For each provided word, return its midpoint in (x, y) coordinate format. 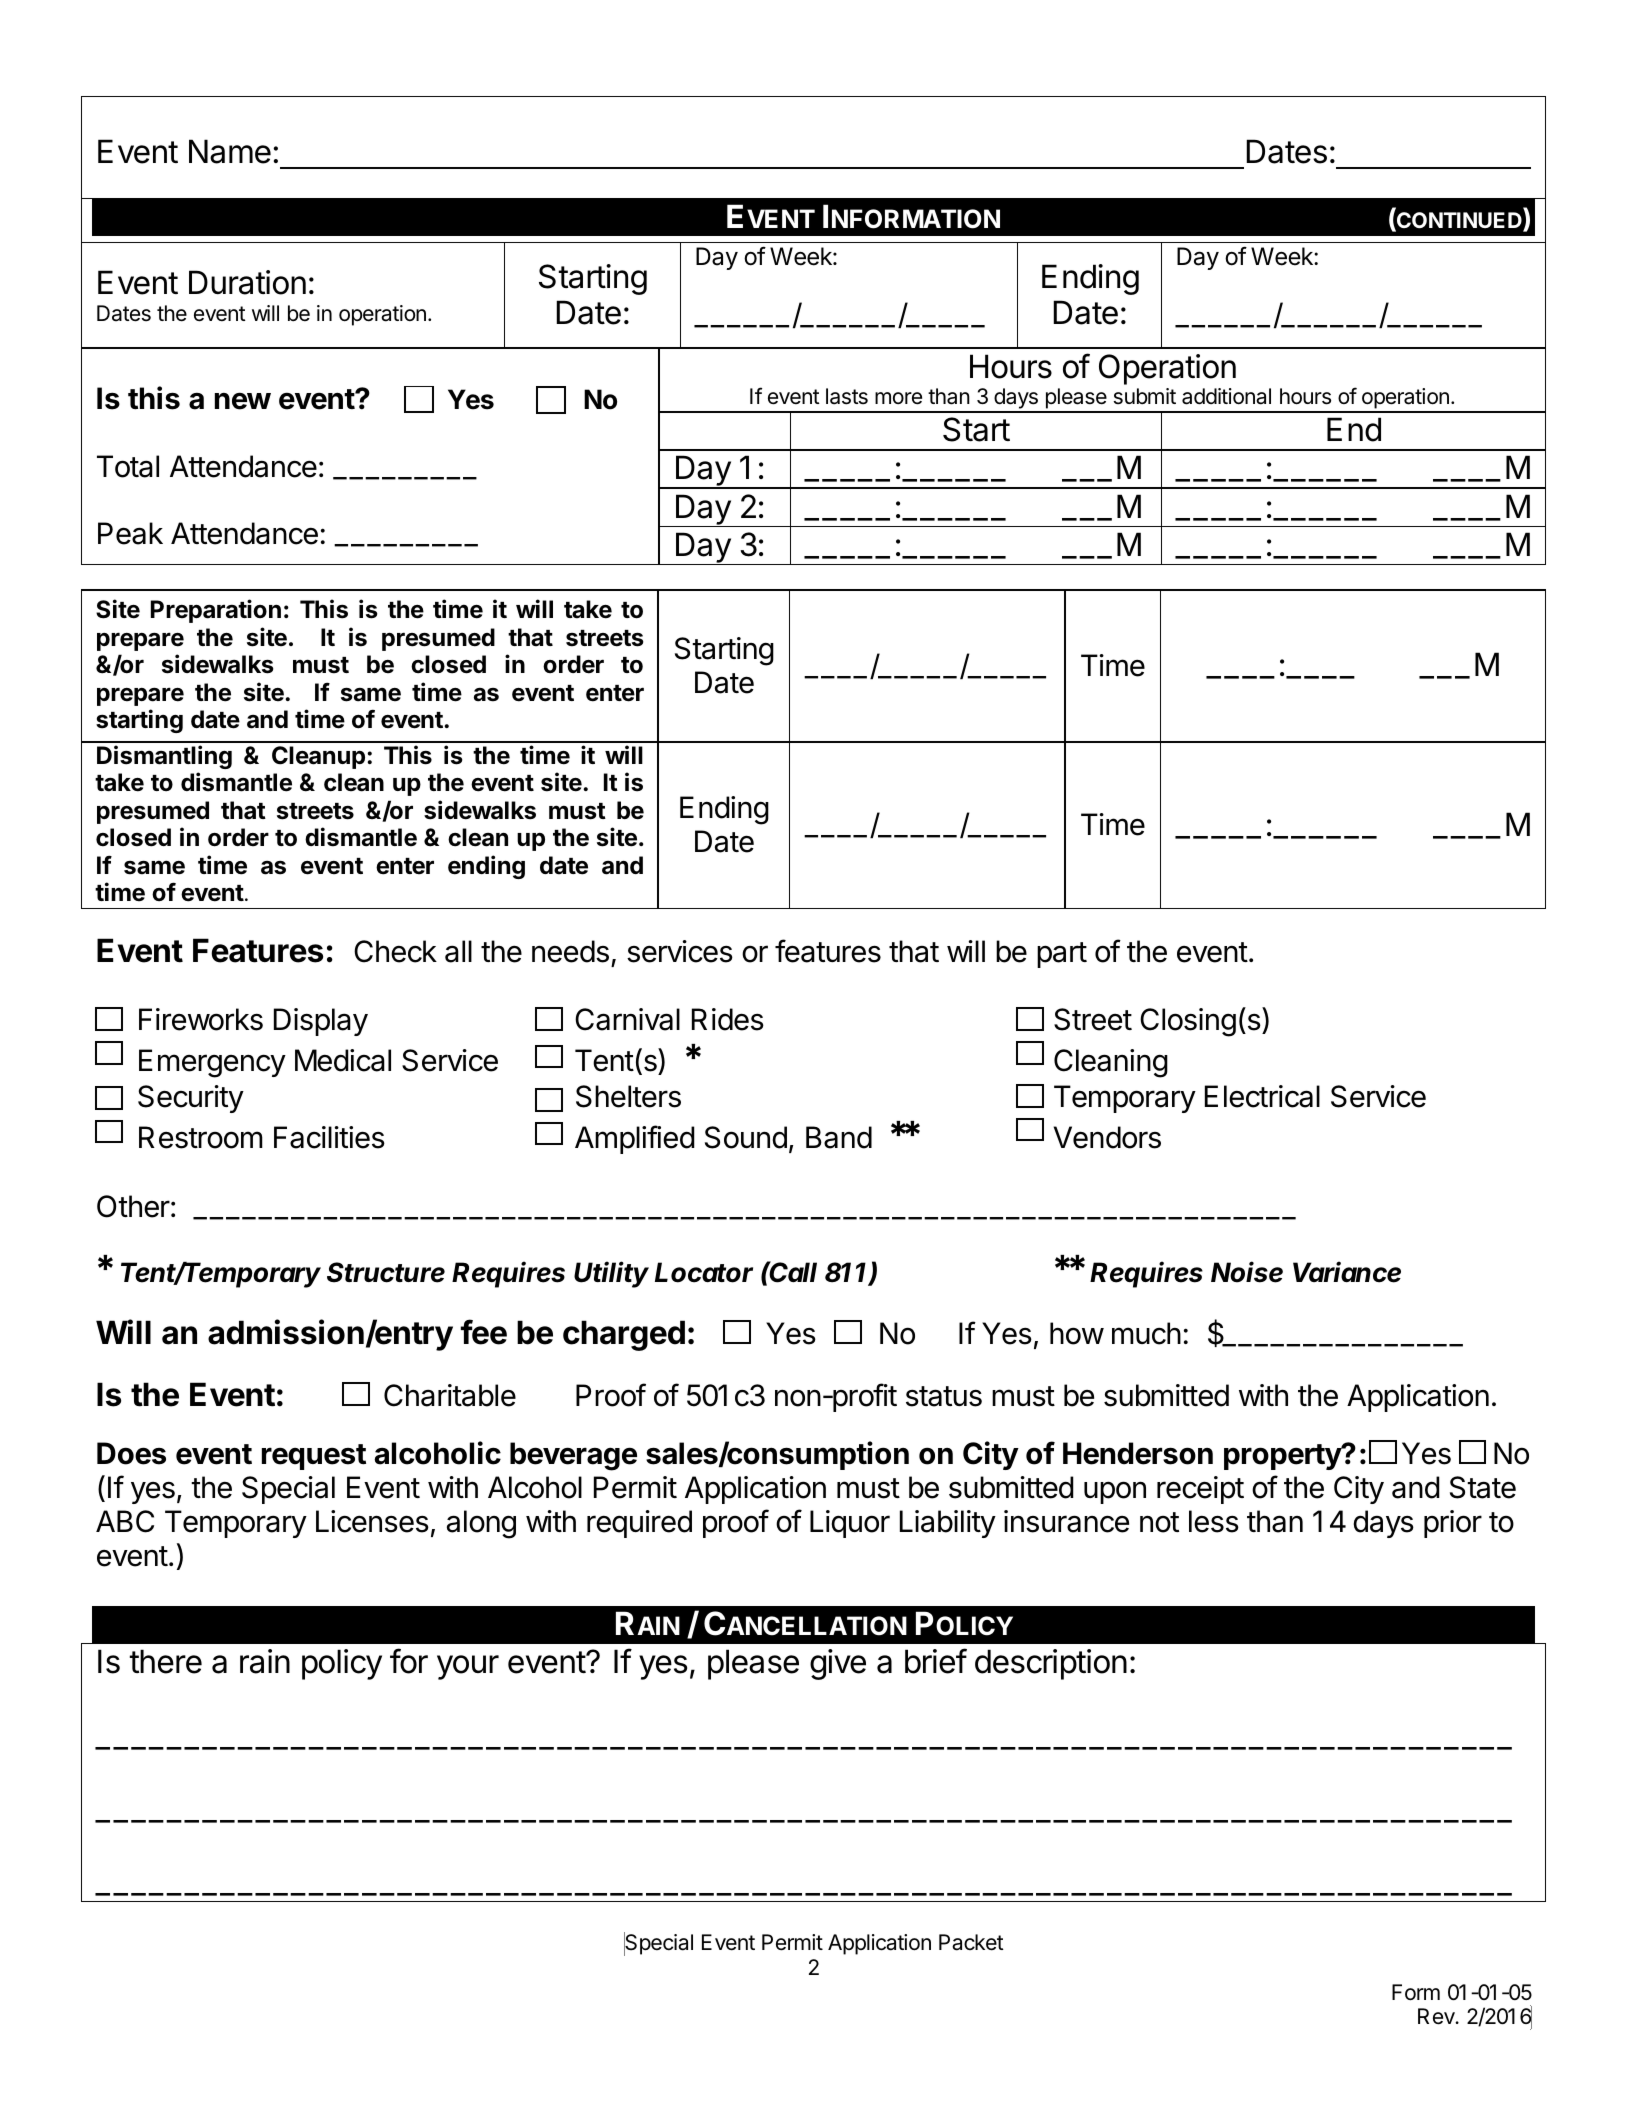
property (1283, 1457)
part (1062, 955)
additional (1226, 396)
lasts (847, 396)
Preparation (216, 611)
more (898, 398)
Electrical (1262, 1096)
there (166, 1661)
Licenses (372, 1521)
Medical (343, 1060)
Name (230, 151)
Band (839, 1137)
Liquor (850, 1524)
